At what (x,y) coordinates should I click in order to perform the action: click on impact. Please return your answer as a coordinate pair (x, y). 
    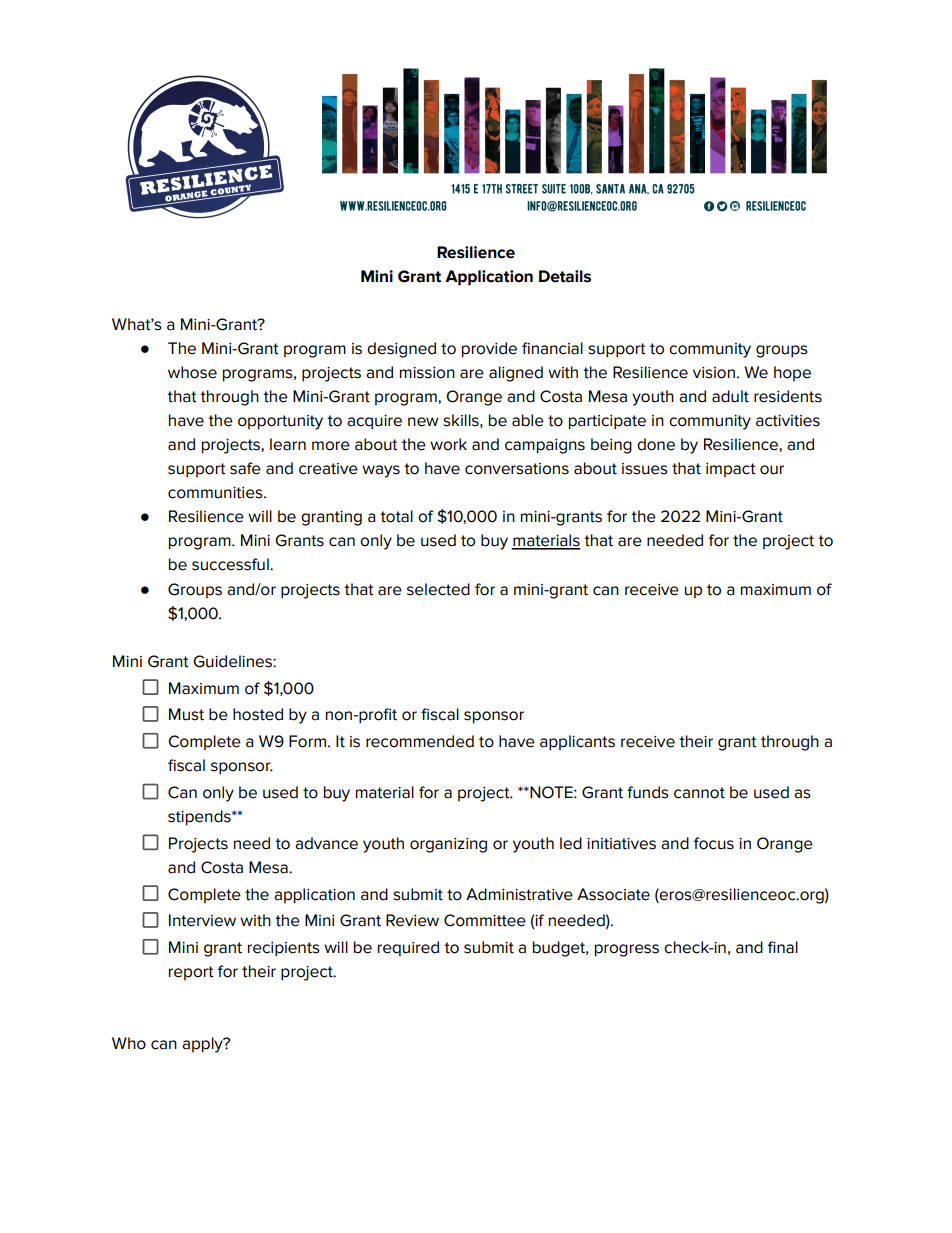
    Looking at the image, I should click on (731, 470).
